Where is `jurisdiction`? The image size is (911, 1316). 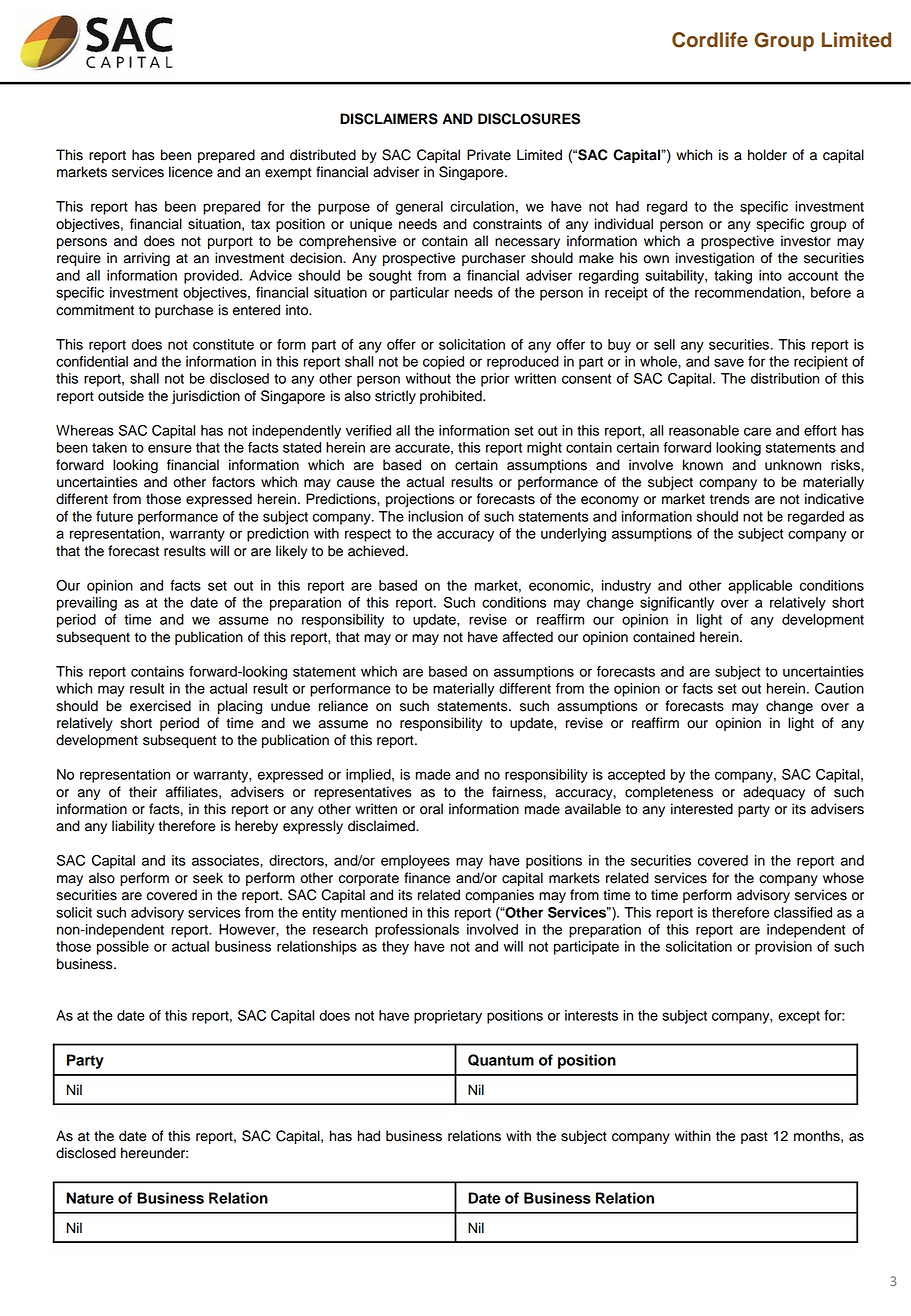
jurisdiction is located at coordinates (206, 397).
